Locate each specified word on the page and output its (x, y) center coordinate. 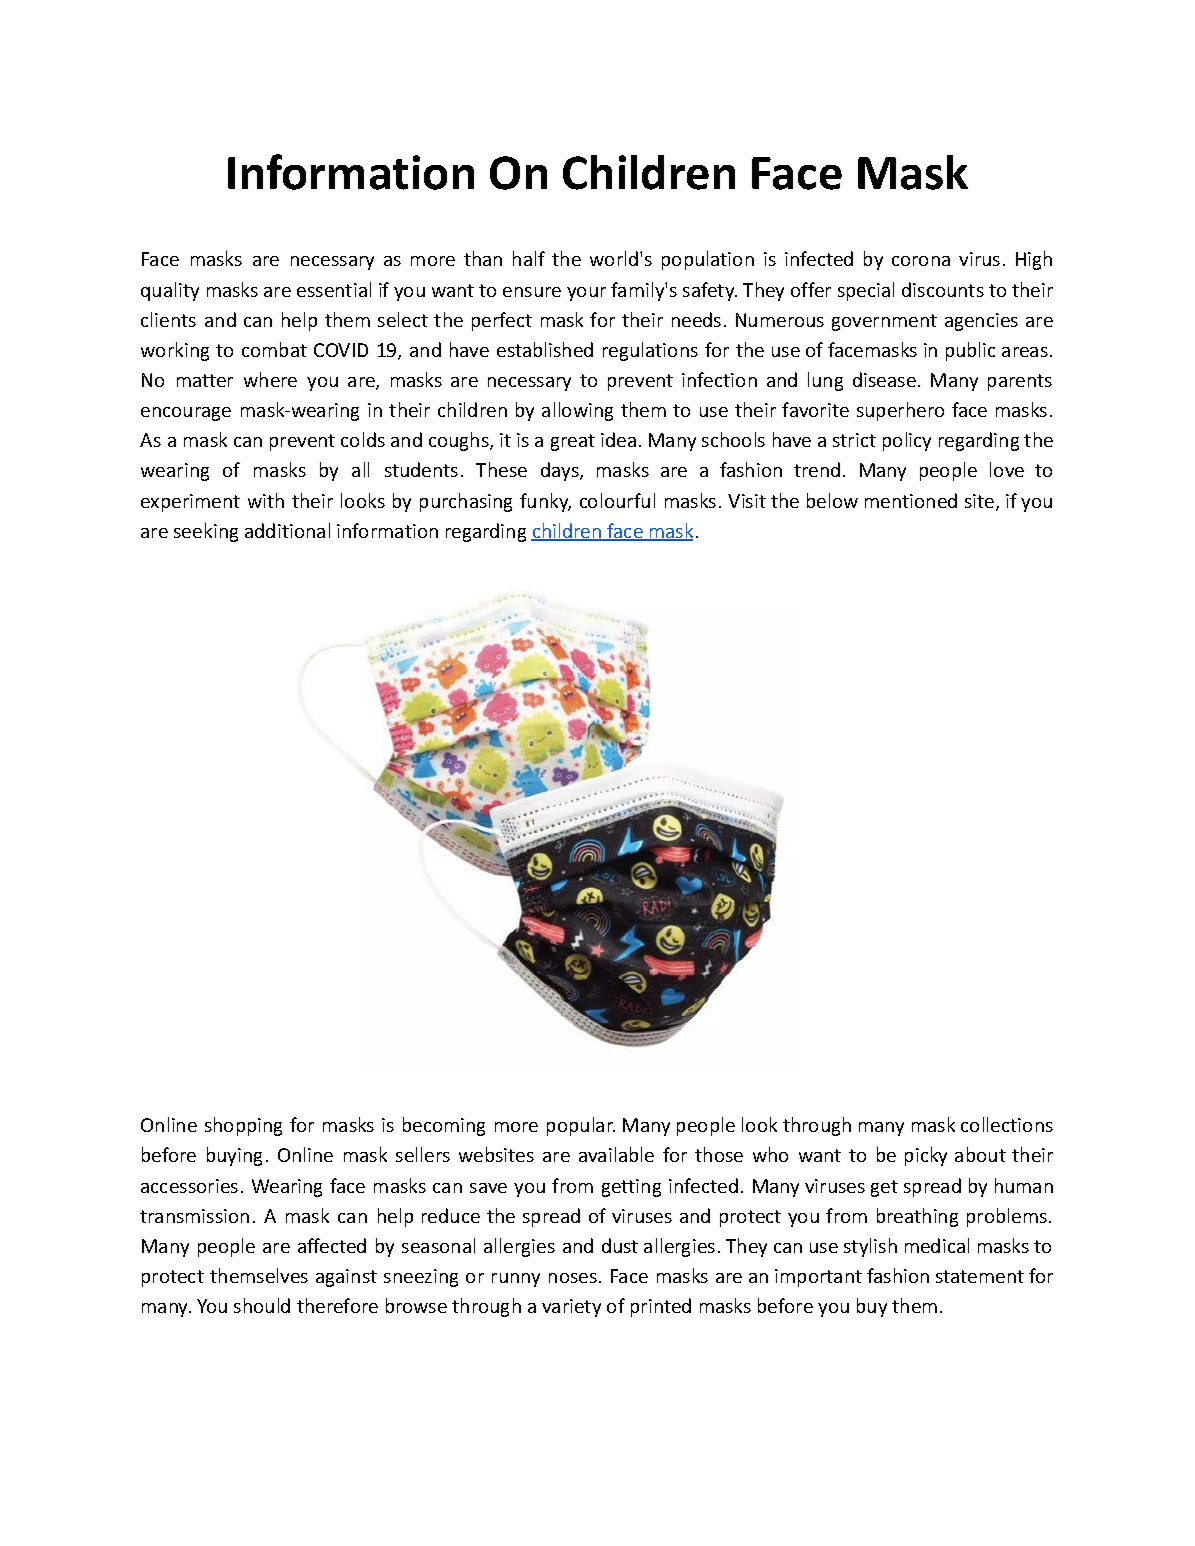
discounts (943, 289)
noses (573, 1278)
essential (334, 289)
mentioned (911, 500)
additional (287, 530)
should (262, 1305)
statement (980, 1276)
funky (545, 502)
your (586, 294)
